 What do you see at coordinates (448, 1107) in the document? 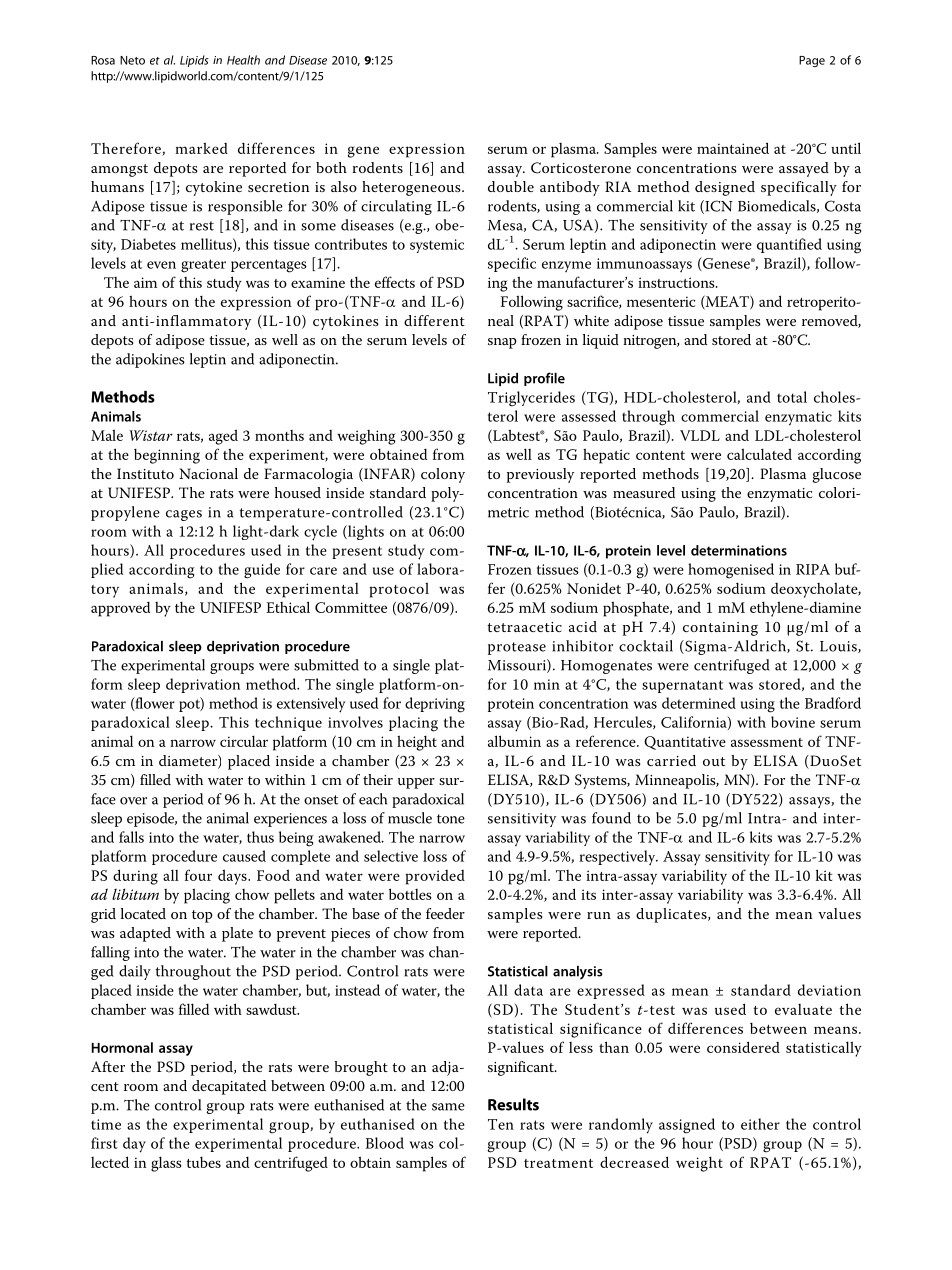
I see `same` at bounding box center [448, 1107].
